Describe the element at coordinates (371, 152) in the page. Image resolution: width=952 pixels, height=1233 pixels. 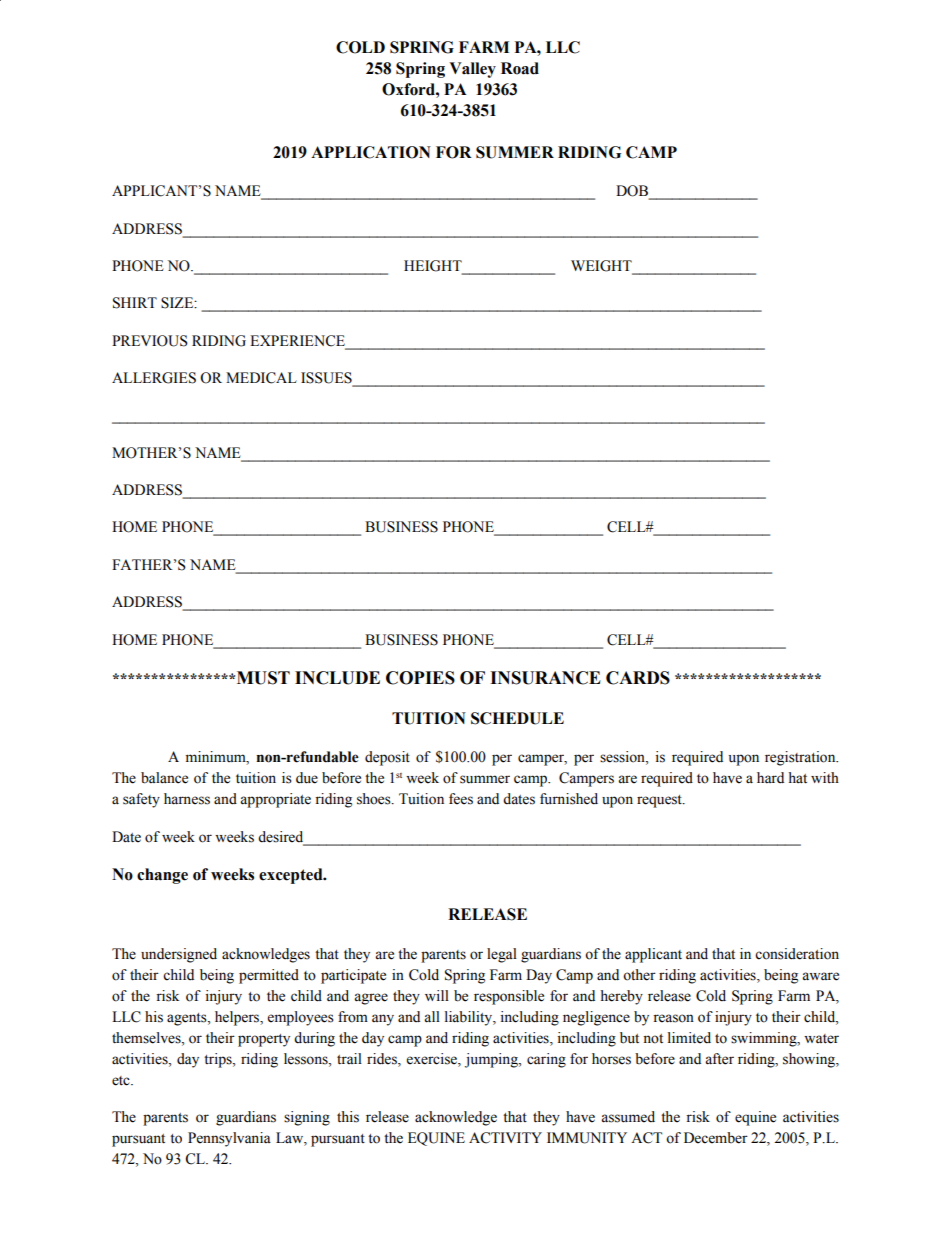
I see `APPLICATION` at that location.
